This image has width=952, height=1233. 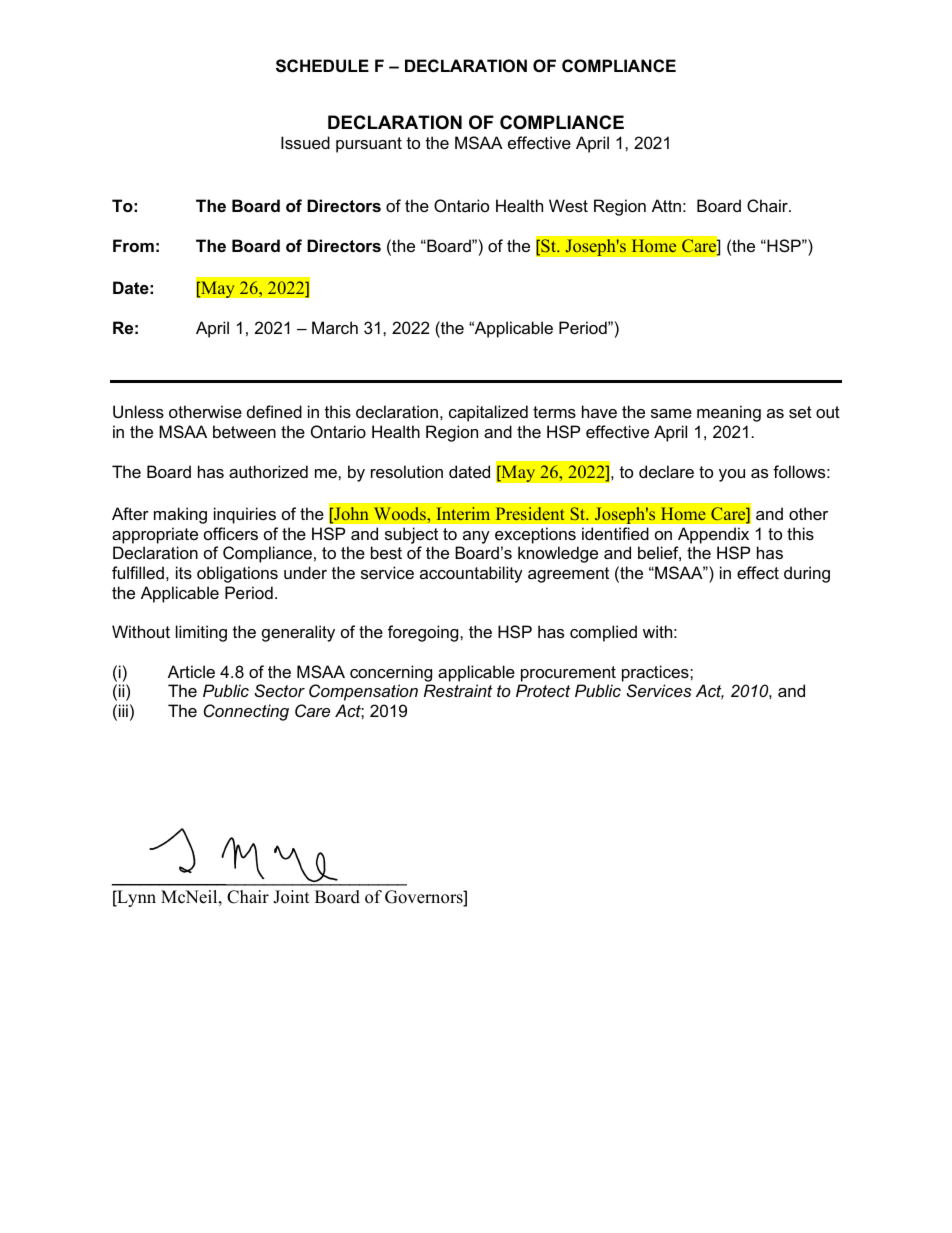 I want to click on pursuant, so click(x=369, y=145).
